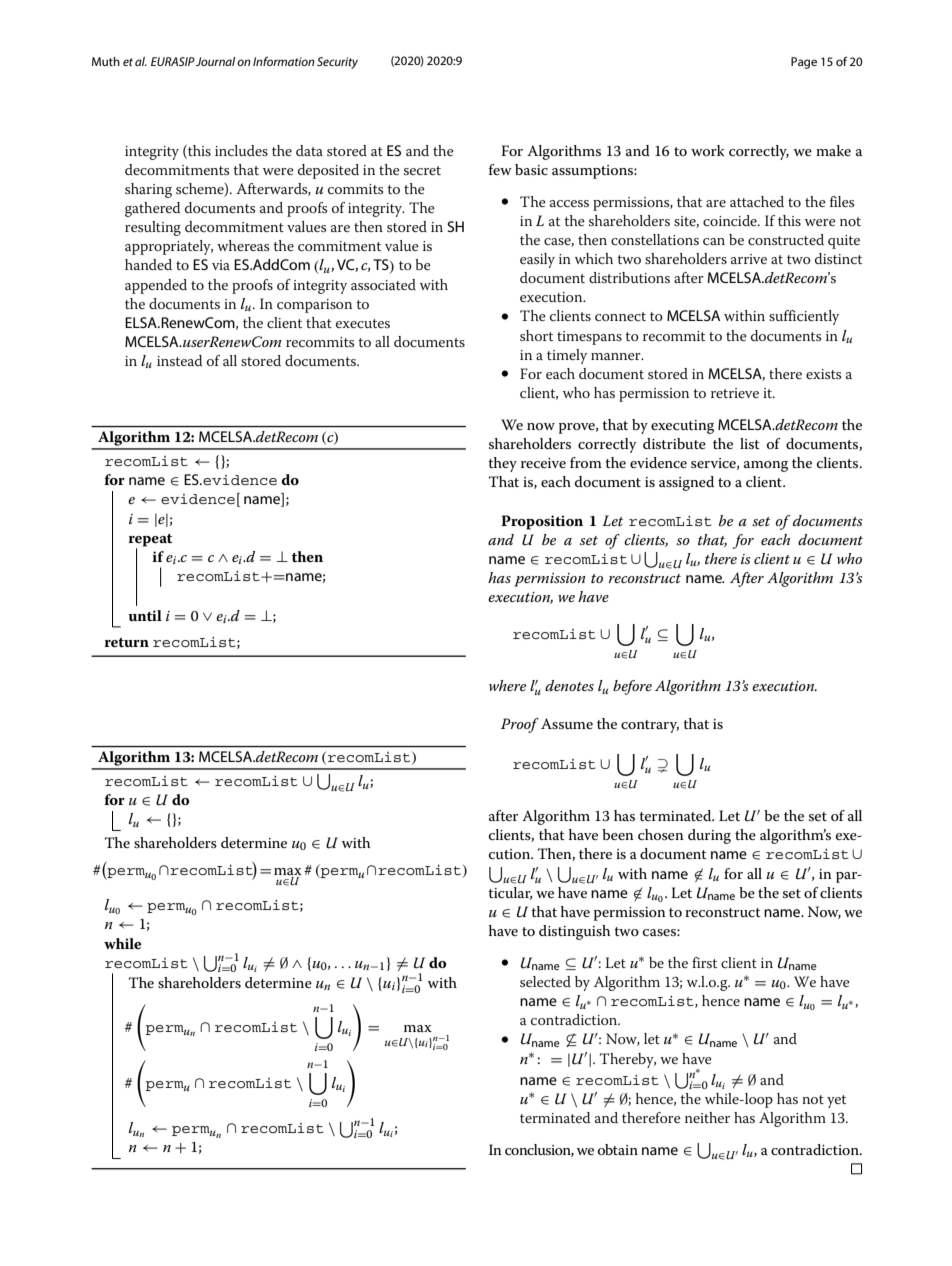 This screenshot has width=952, height=1266. I want to click on few, so click(500, 169).
